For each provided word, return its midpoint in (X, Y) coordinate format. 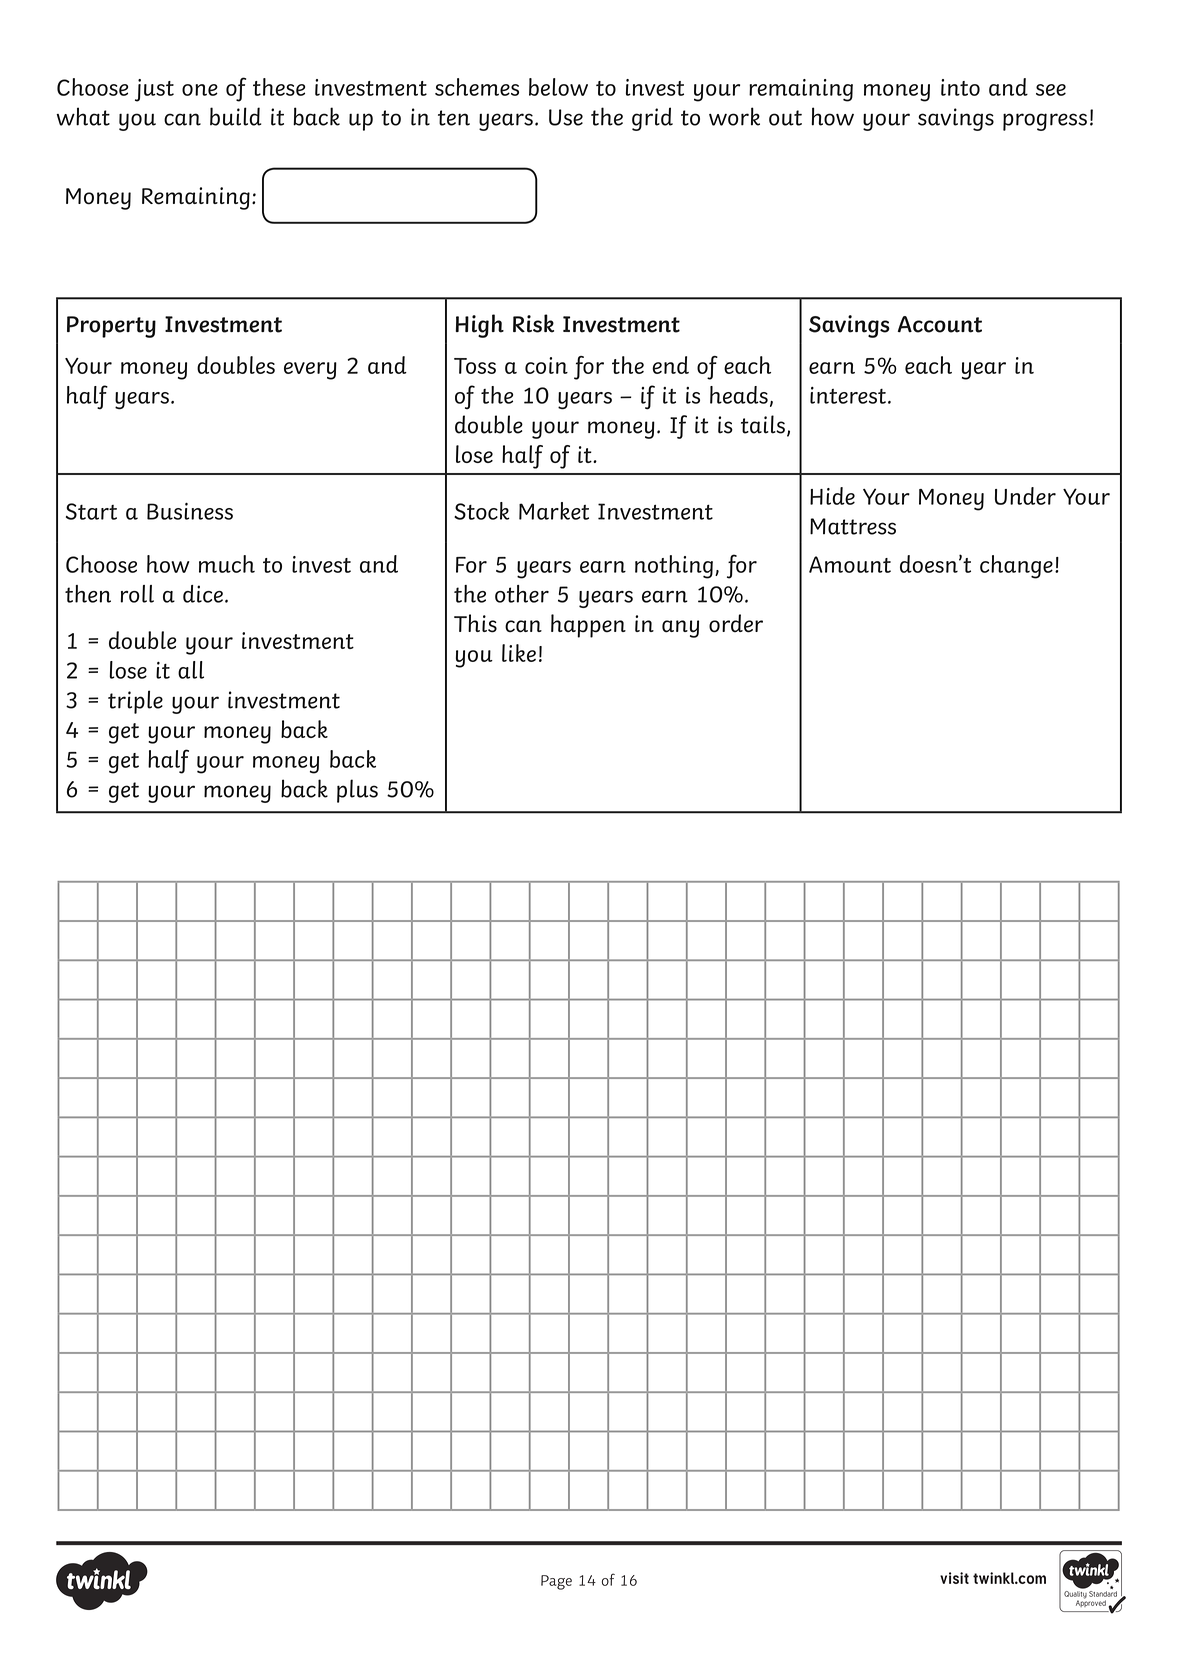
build (236, 116)
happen (588, 626)
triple (135, 702)
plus (357, 791)
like (519, 653)
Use (566, 117)
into (960, 87)
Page (556, 1582)
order (736, 623)
